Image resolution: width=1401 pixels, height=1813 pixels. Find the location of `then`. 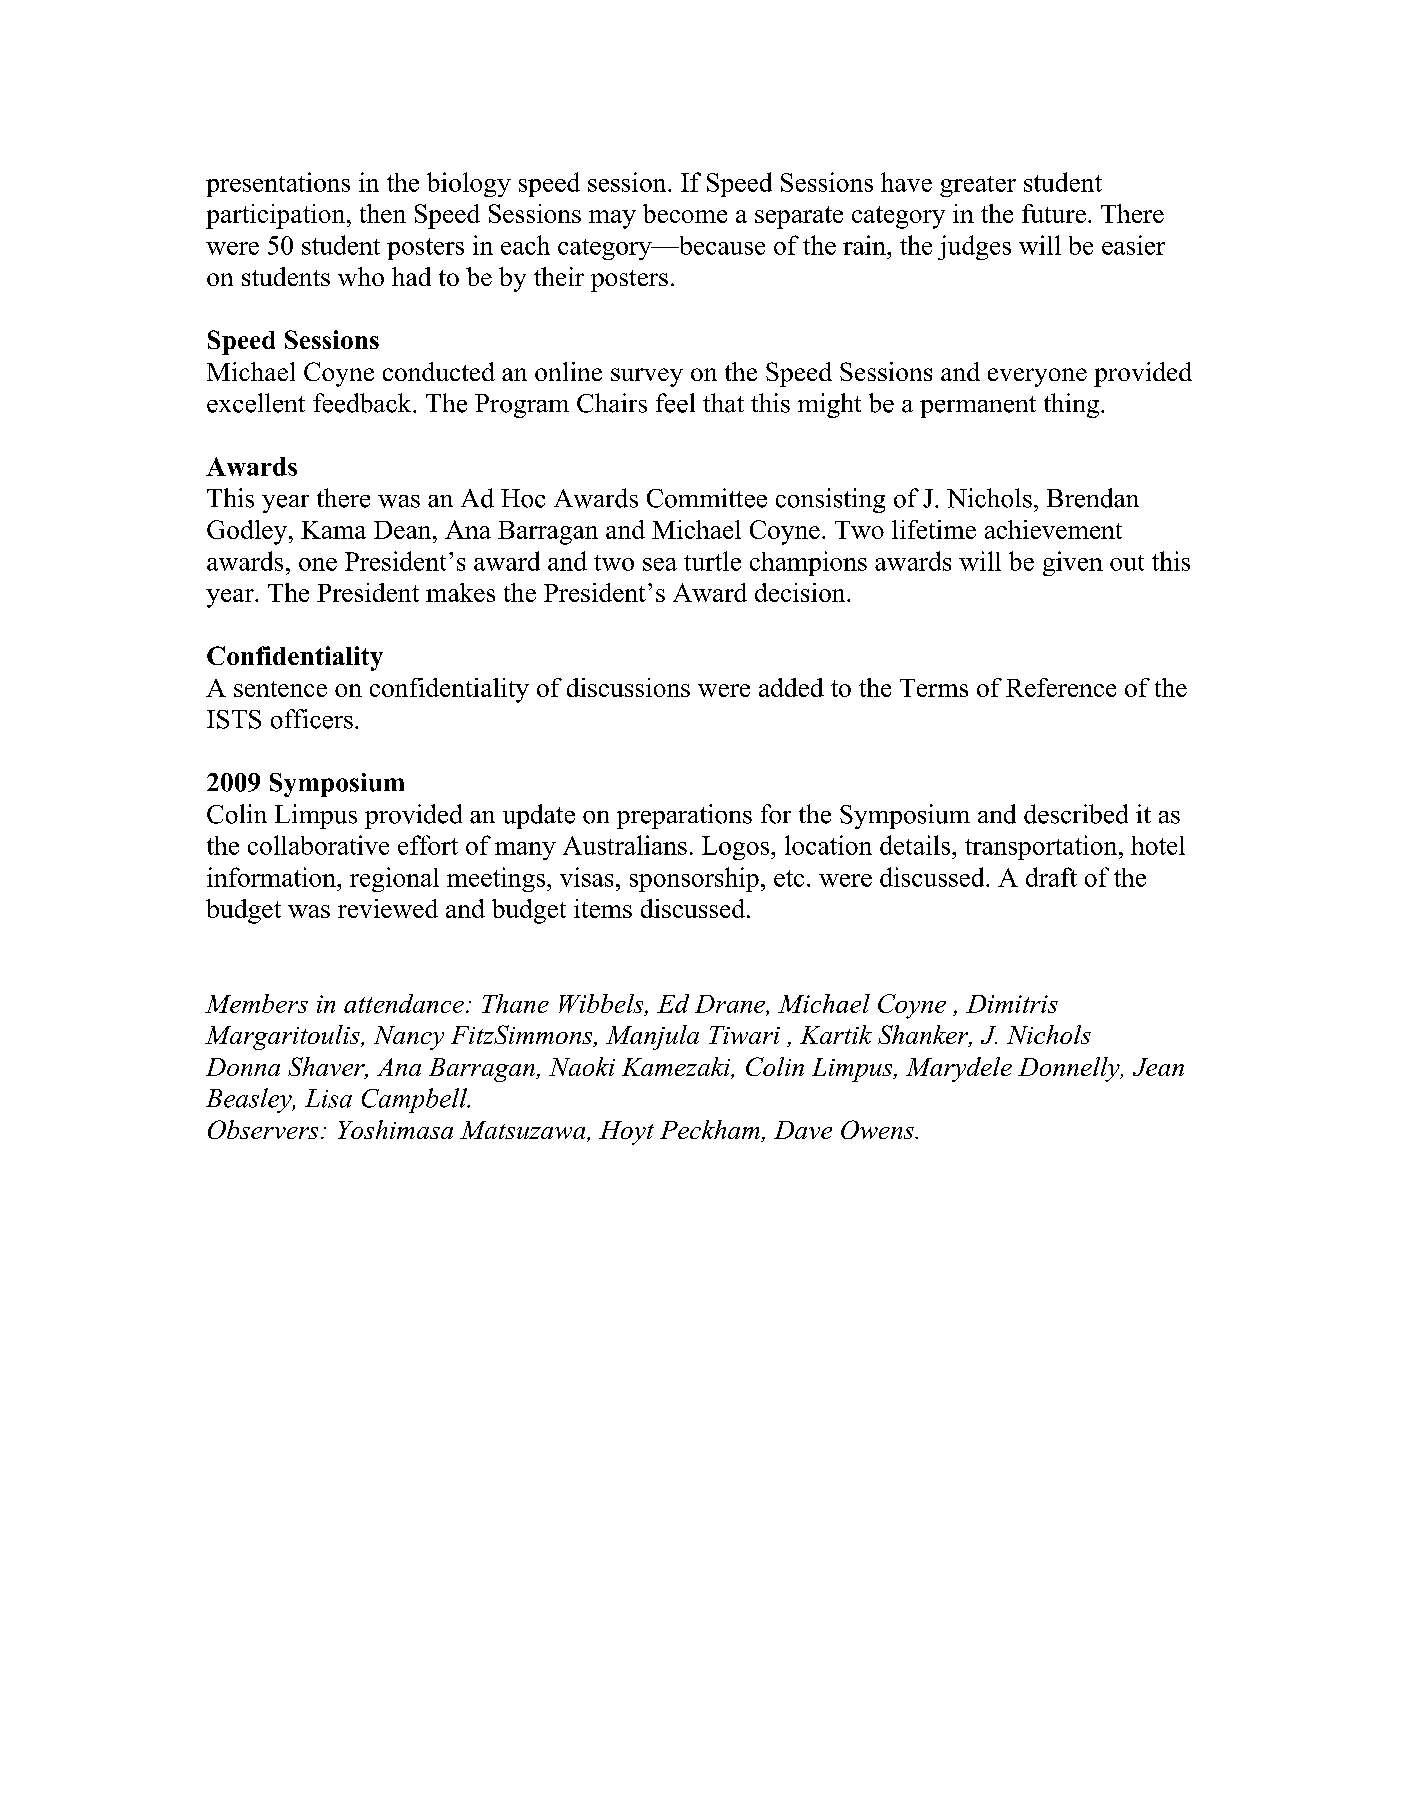

then is located at coordinates (383, 213).
